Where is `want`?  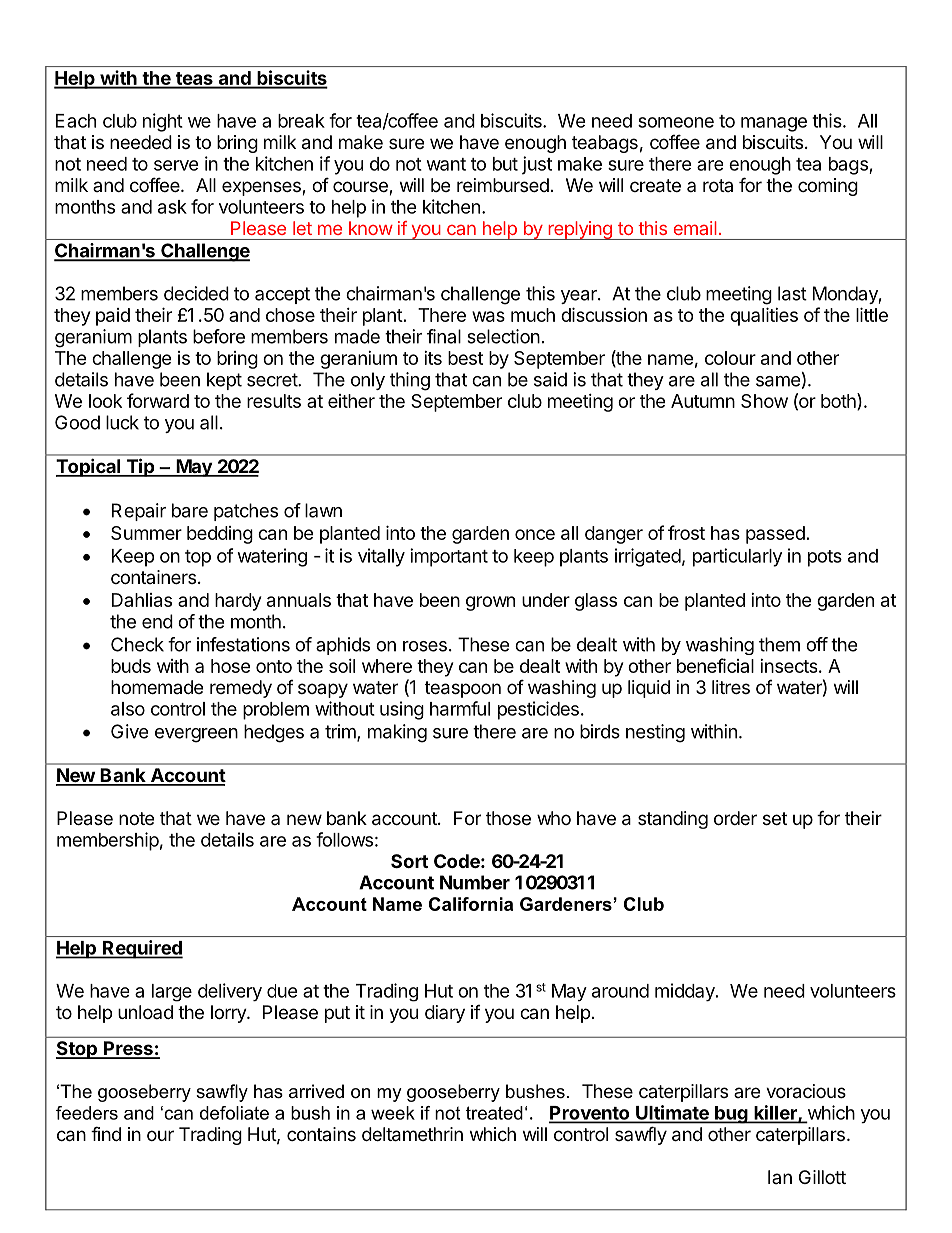 want is located at coordinates (446, 164).
